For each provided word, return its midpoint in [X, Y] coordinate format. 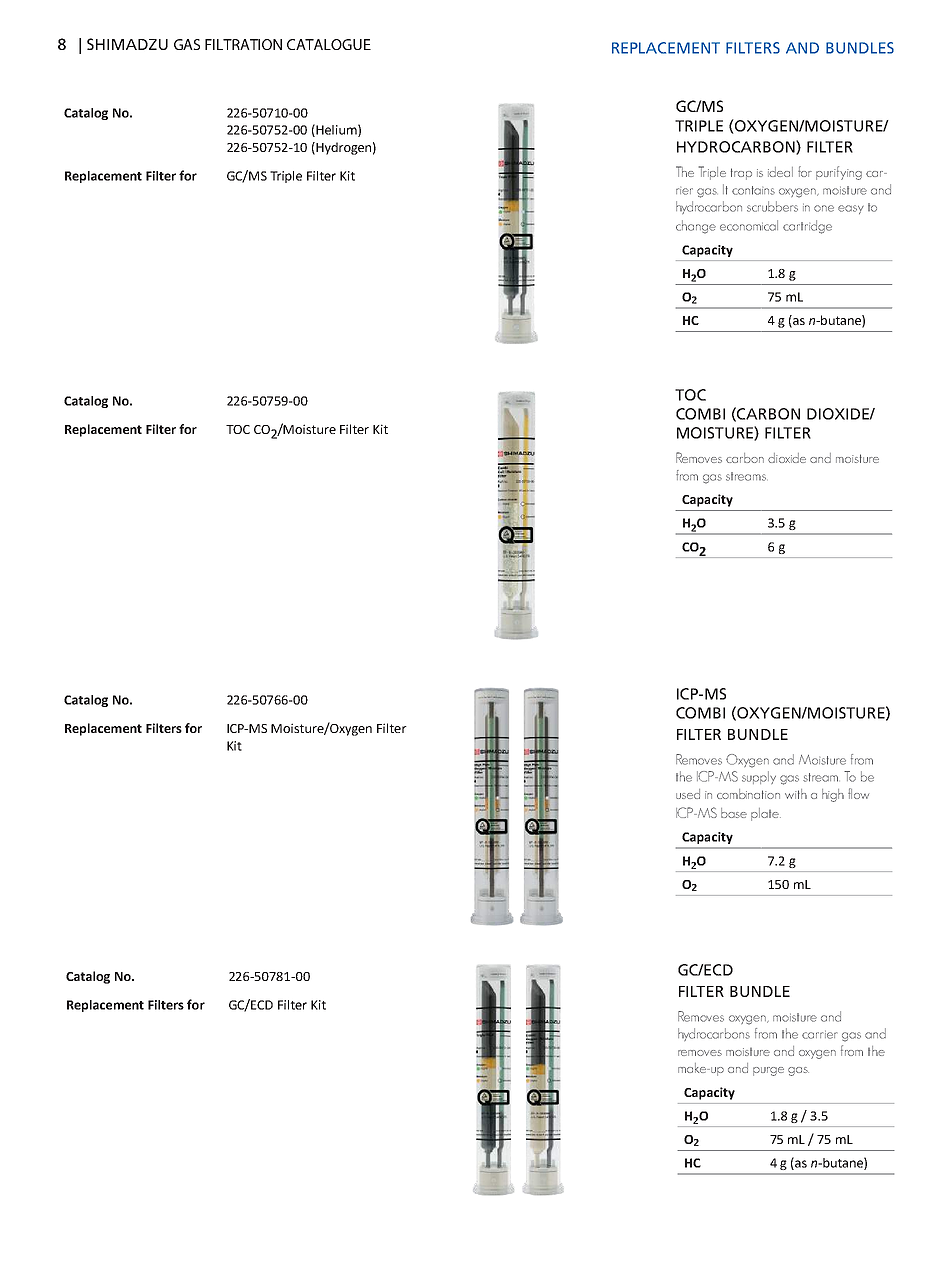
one [824, 208]
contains [753, 190]
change [696, 227]
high [833, 795]
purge [768, 1071]
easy [851, 209]
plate [766, 814]
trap [741, 174]
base [734, 813]
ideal [780, 172]
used [688, 794]
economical [749, 225]
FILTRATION [243, 44]
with [796, 794]
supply [759, 777]
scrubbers [772, 206]
